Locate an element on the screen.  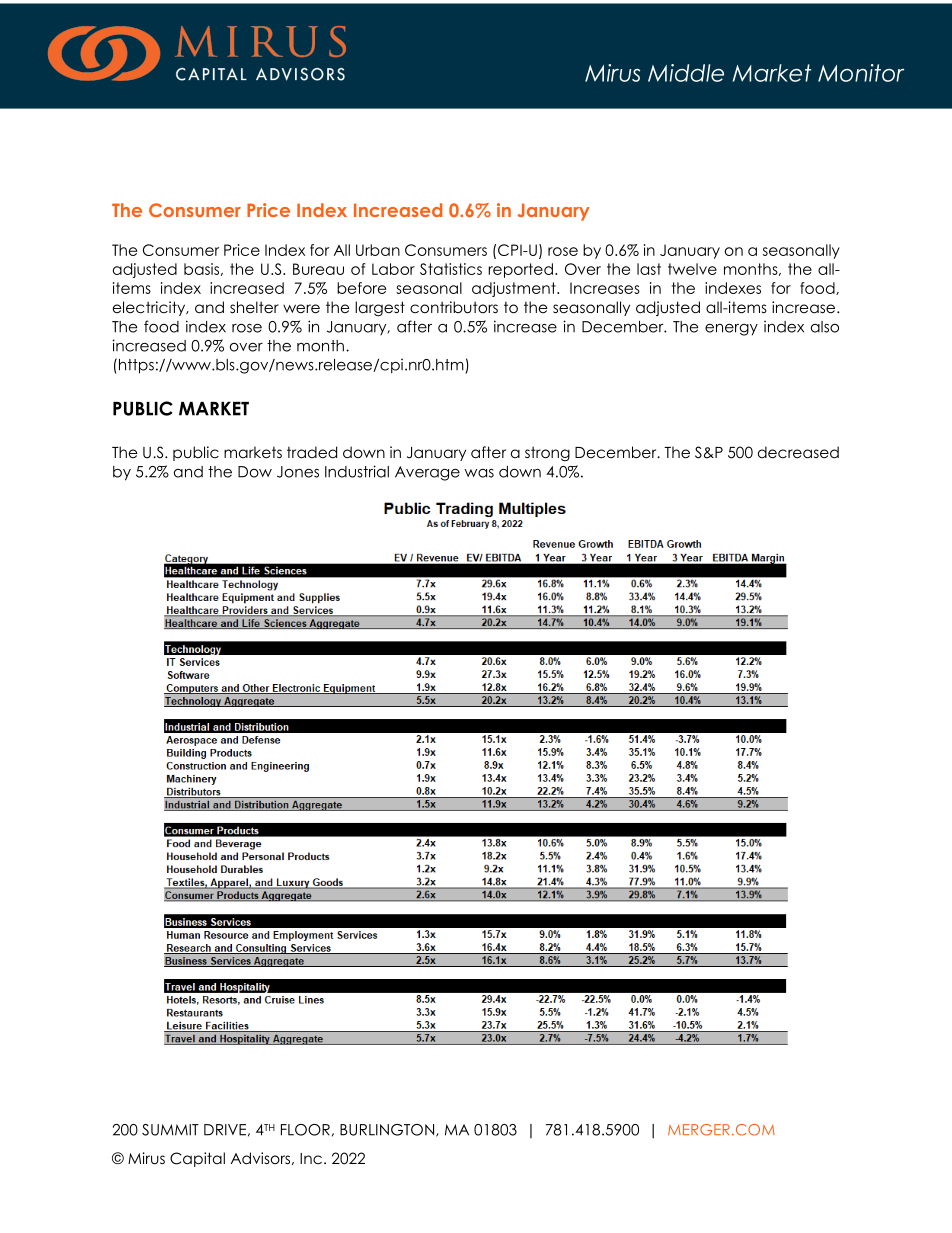
Bureau is located at coordinates (318, 269).
